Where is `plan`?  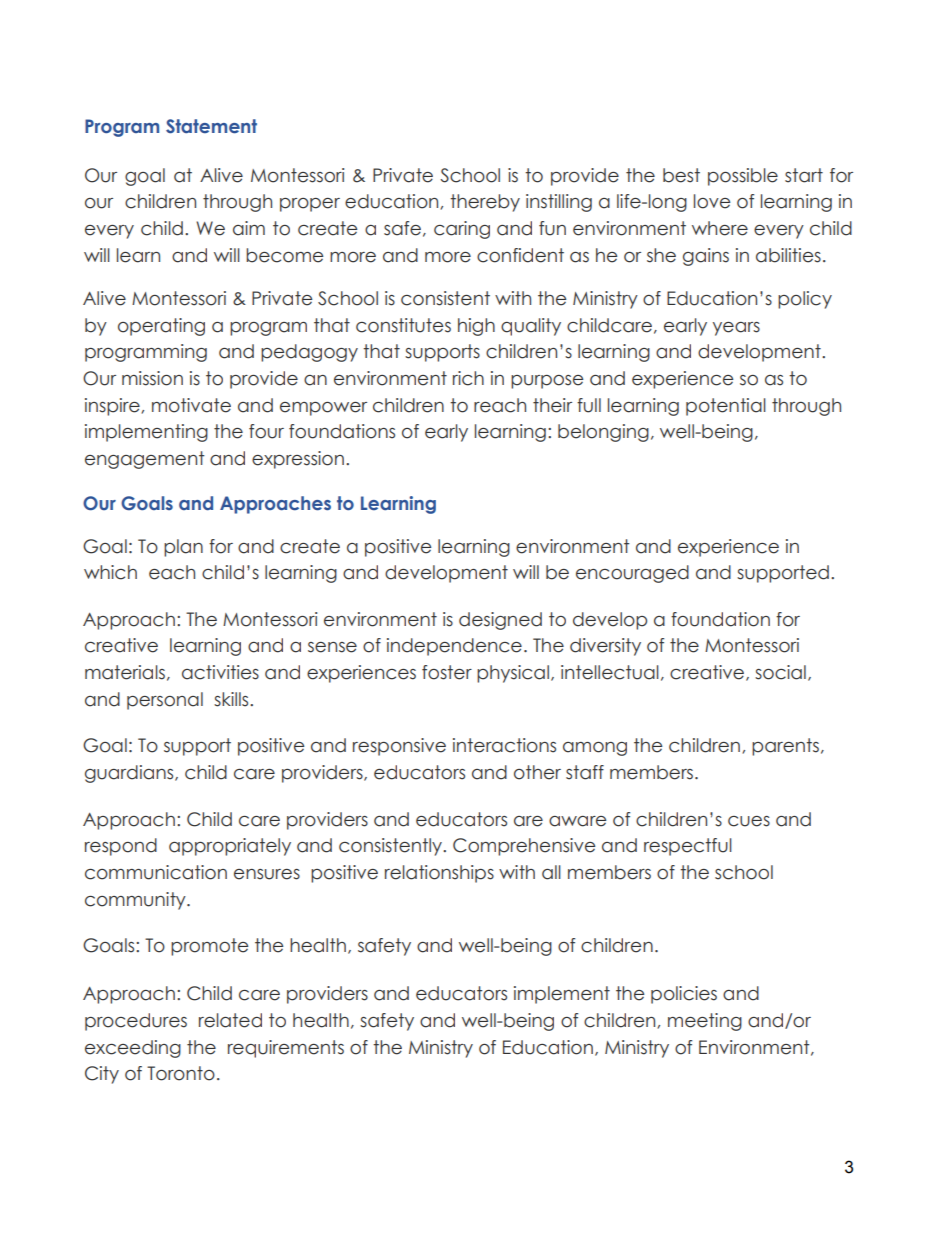
plan is located at coordinates (183, 548).
